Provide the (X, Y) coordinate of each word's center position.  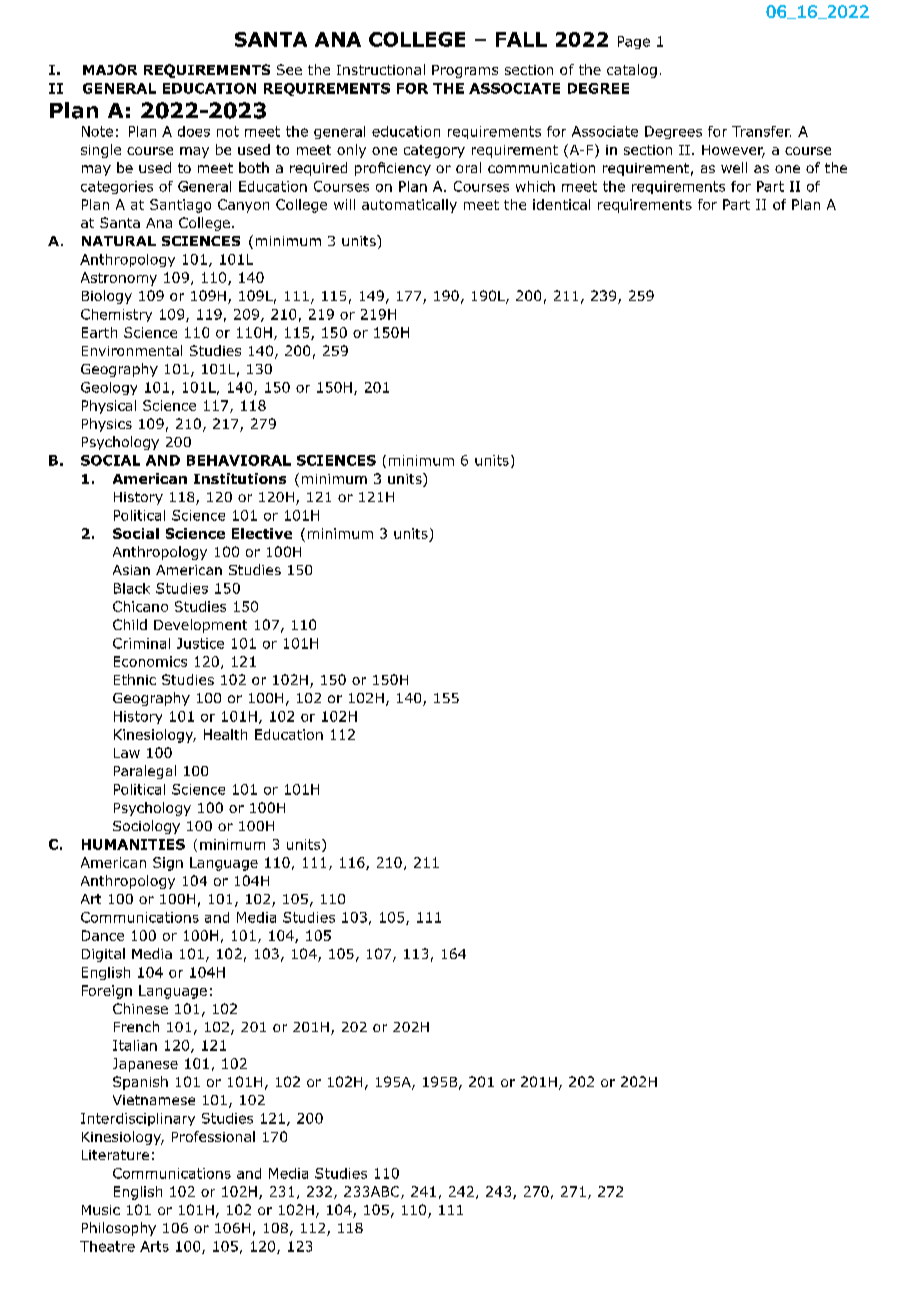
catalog (632, 71)
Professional (213, 1136)
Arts (154, 1246)
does (194, 131)
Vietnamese (154, 1100)
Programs (465, 71)
